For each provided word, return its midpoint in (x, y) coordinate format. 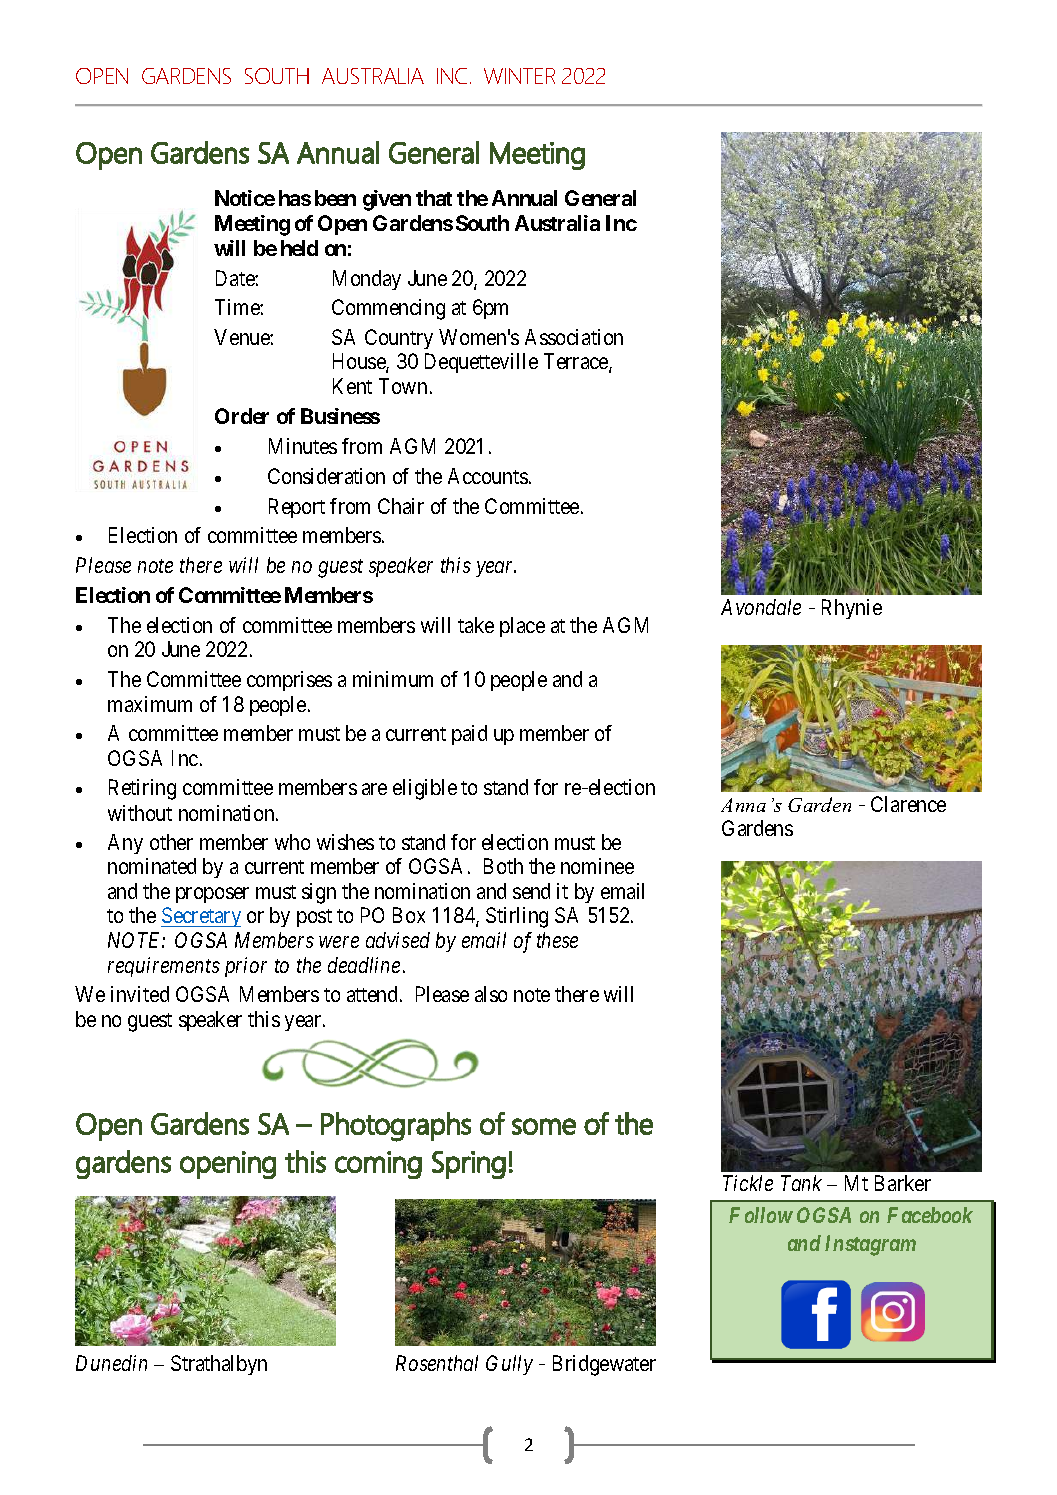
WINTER (519, 76)
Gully (509, 1365)
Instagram (870, 1245)
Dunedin (111, 1363)
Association (574, 337)
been (335, 198)
